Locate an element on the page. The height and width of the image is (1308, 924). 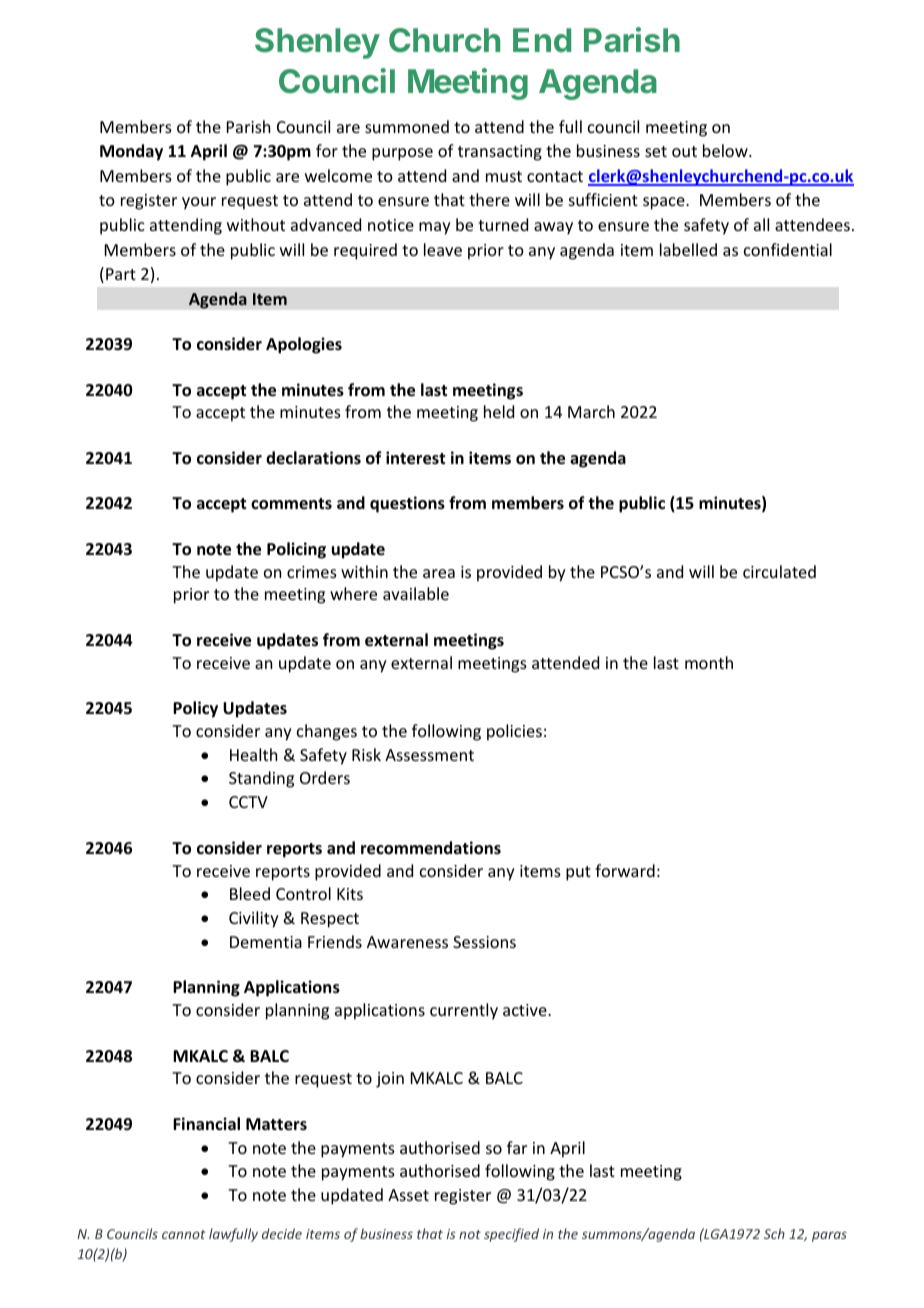
declarations is located at coordinates (313, 457).
